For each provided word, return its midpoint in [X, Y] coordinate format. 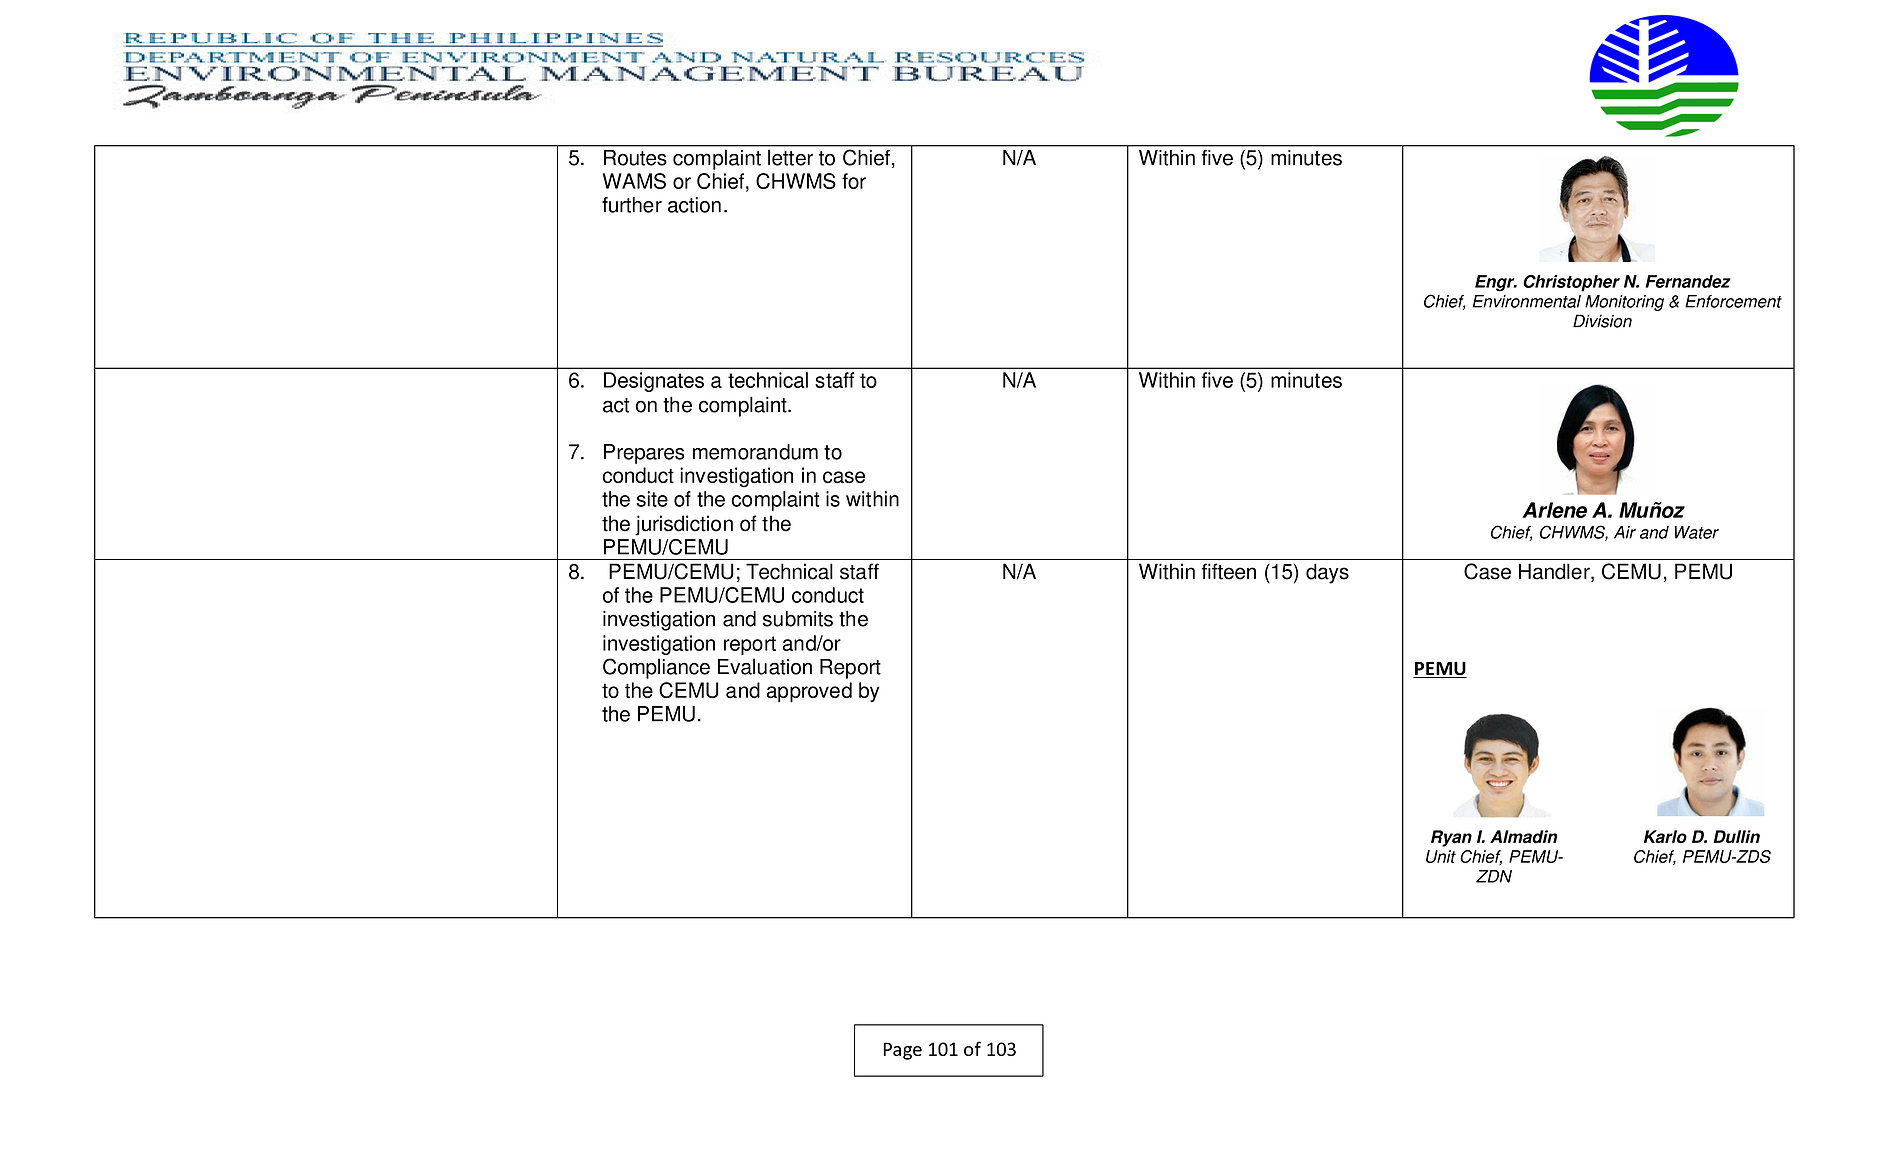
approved [809, 692]
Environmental [1527, 301]
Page [903, 1051]
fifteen [1229, 571]
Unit [1441, 856]
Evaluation [765, 666]
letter [790, 158]
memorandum [755, 452]
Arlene [1555, 510]
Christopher [1571, 283]
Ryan [1451, 838]
